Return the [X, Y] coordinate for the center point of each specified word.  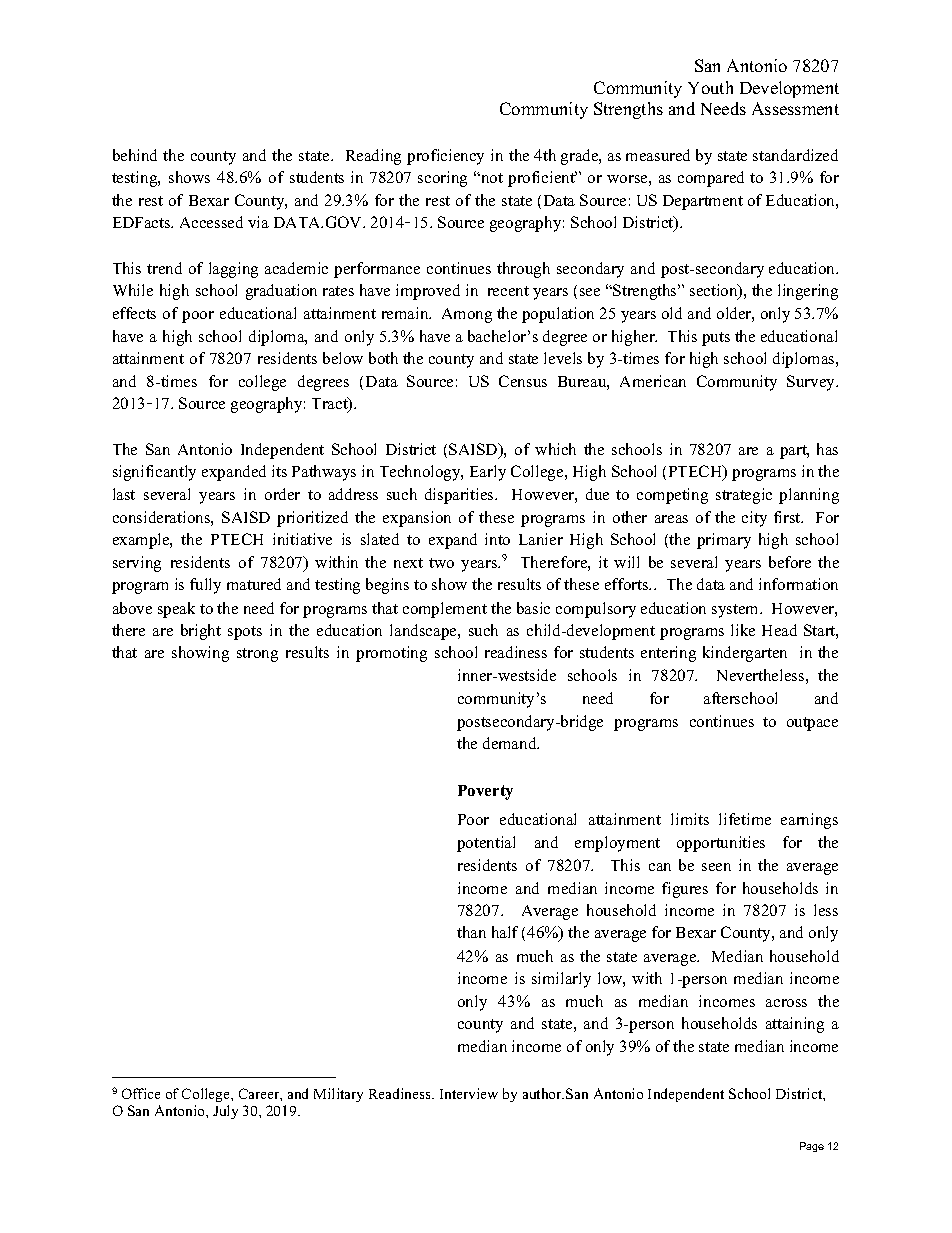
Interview [469, 1093]
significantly [154, 473]
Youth [710, 87]
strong [257, 655]
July [225, 1112]
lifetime [745, 819]
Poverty [485, 792]
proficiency [445, 157]
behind [135, 155]
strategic [744, 496]
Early [488, 473]
